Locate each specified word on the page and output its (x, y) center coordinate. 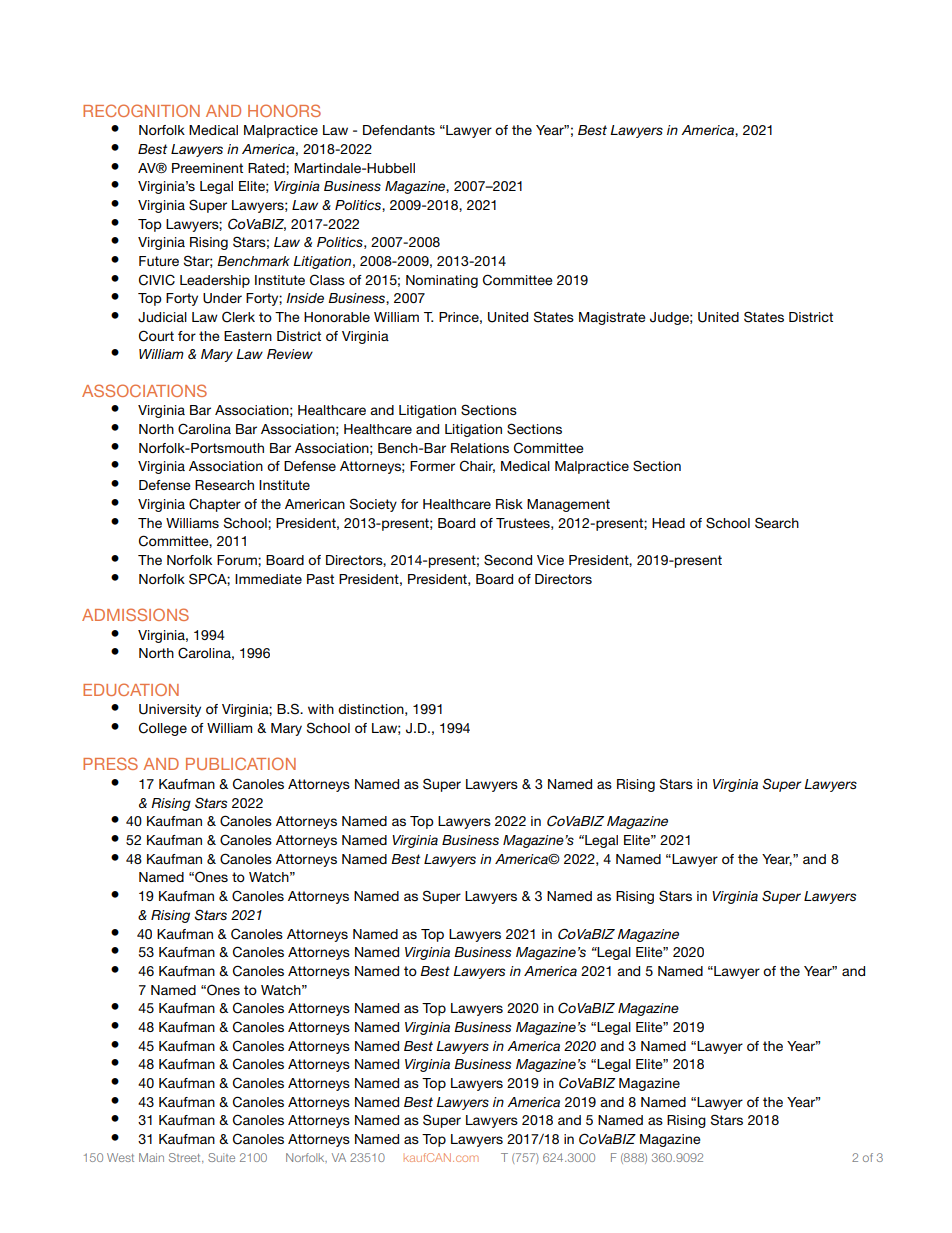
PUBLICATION (241, 763)
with (321, 709)
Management (568, 505)
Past (320, 579)
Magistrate (612, 318)
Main (151, 1157)
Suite (221, 1157)
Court (156, 336)
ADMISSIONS (135, 614)
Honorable (337, 317)
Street (186, 1158)
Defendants (399, 130)
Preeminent (207, 168)
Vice (550, 560)
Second (508, 560)
